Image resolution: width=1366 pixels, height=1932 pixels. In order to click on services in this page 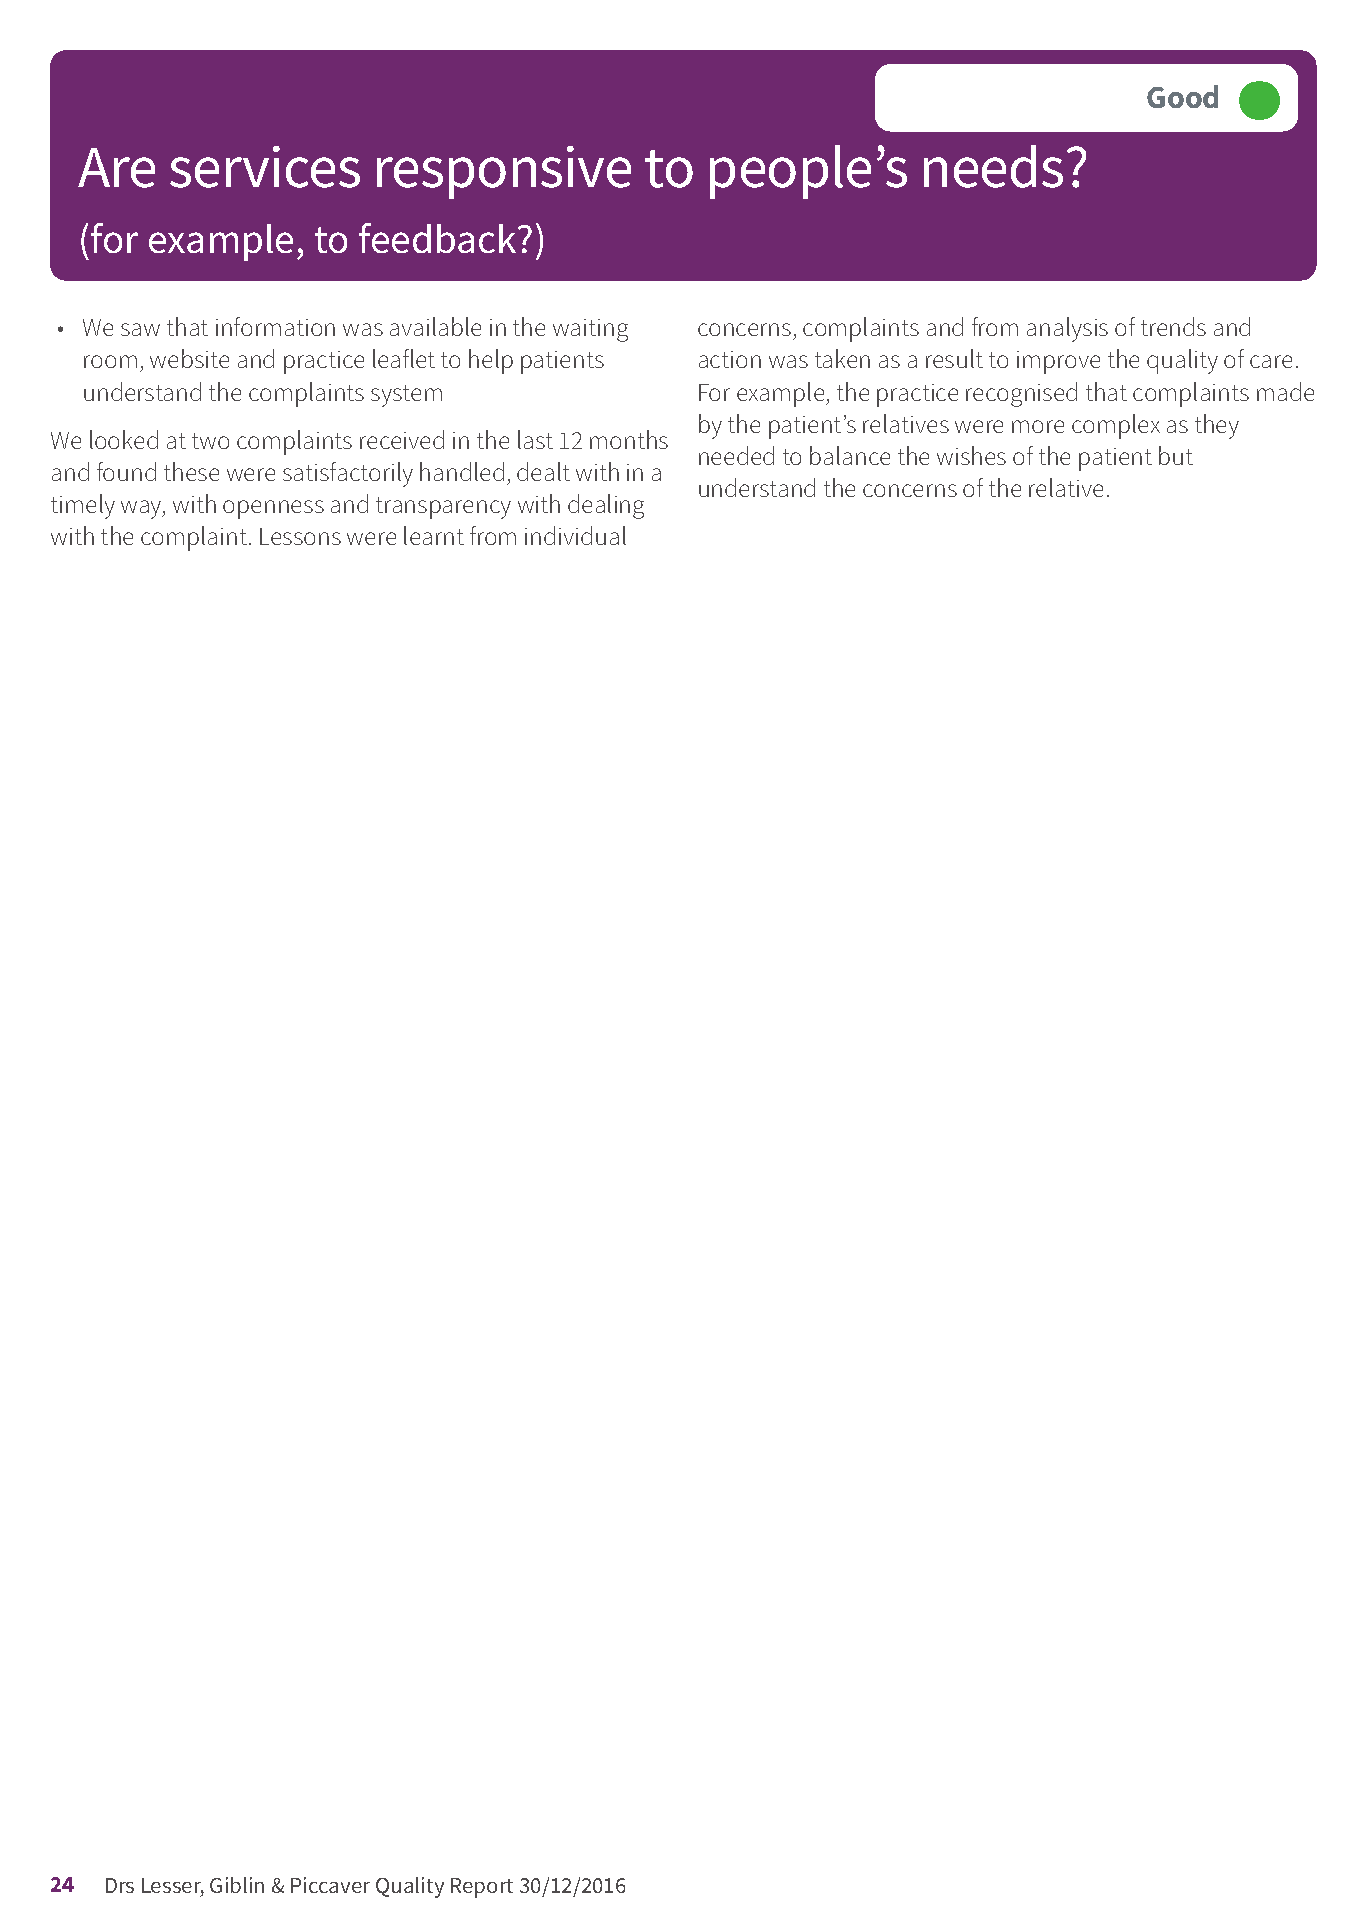, I will do `click(265, 167)`.
